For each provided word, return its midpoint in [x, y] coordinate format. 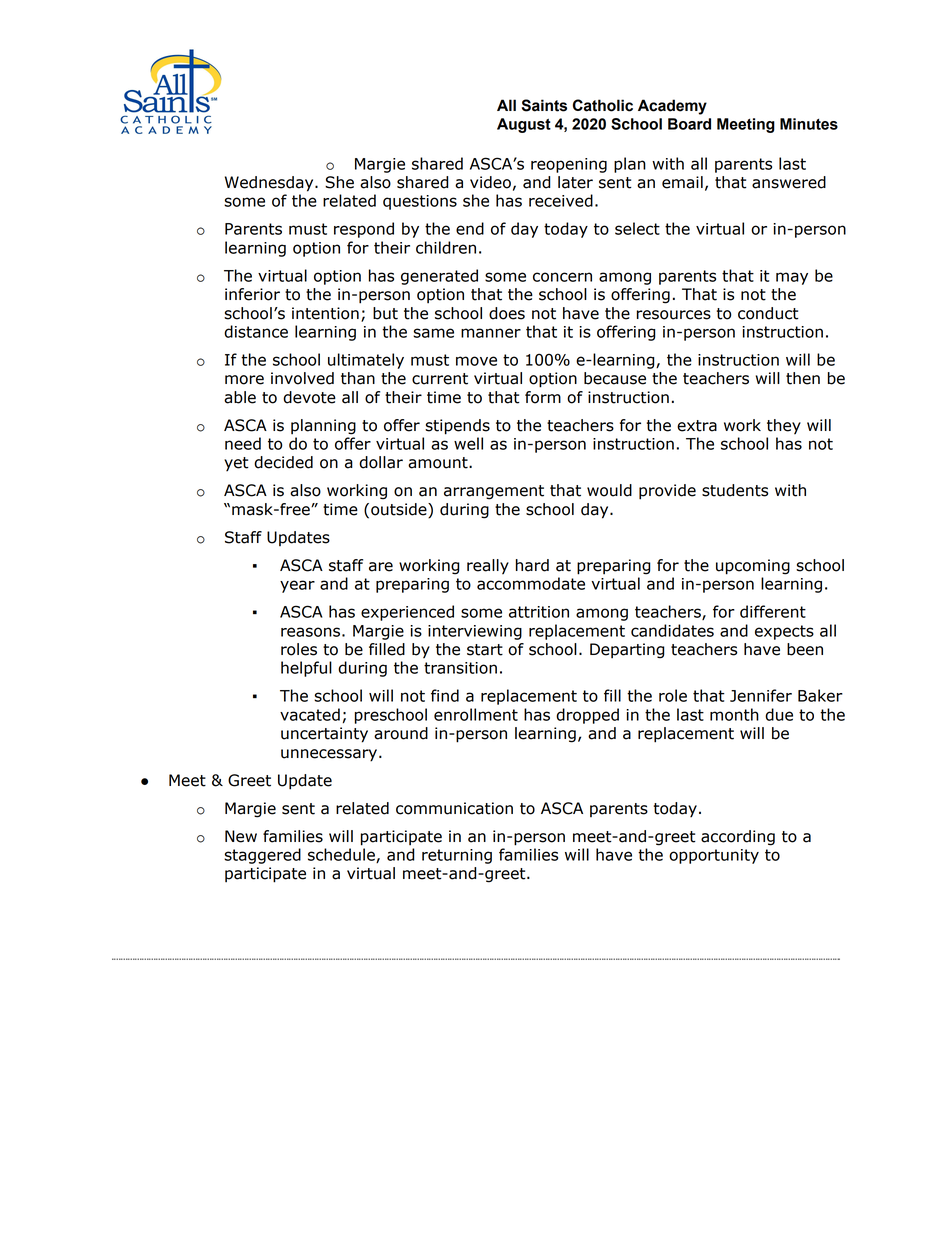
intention [325, 313]
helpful [306, 669]
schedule [342, 855]
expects [784, 632]
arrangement [494, 492]
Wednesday [270, 184]
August [524, 125]
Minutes [809, 124]
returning [457, 856]
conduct [768, 313]
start [485, 650]
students [735, 490]
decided [283, 462]
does [507, 313]
